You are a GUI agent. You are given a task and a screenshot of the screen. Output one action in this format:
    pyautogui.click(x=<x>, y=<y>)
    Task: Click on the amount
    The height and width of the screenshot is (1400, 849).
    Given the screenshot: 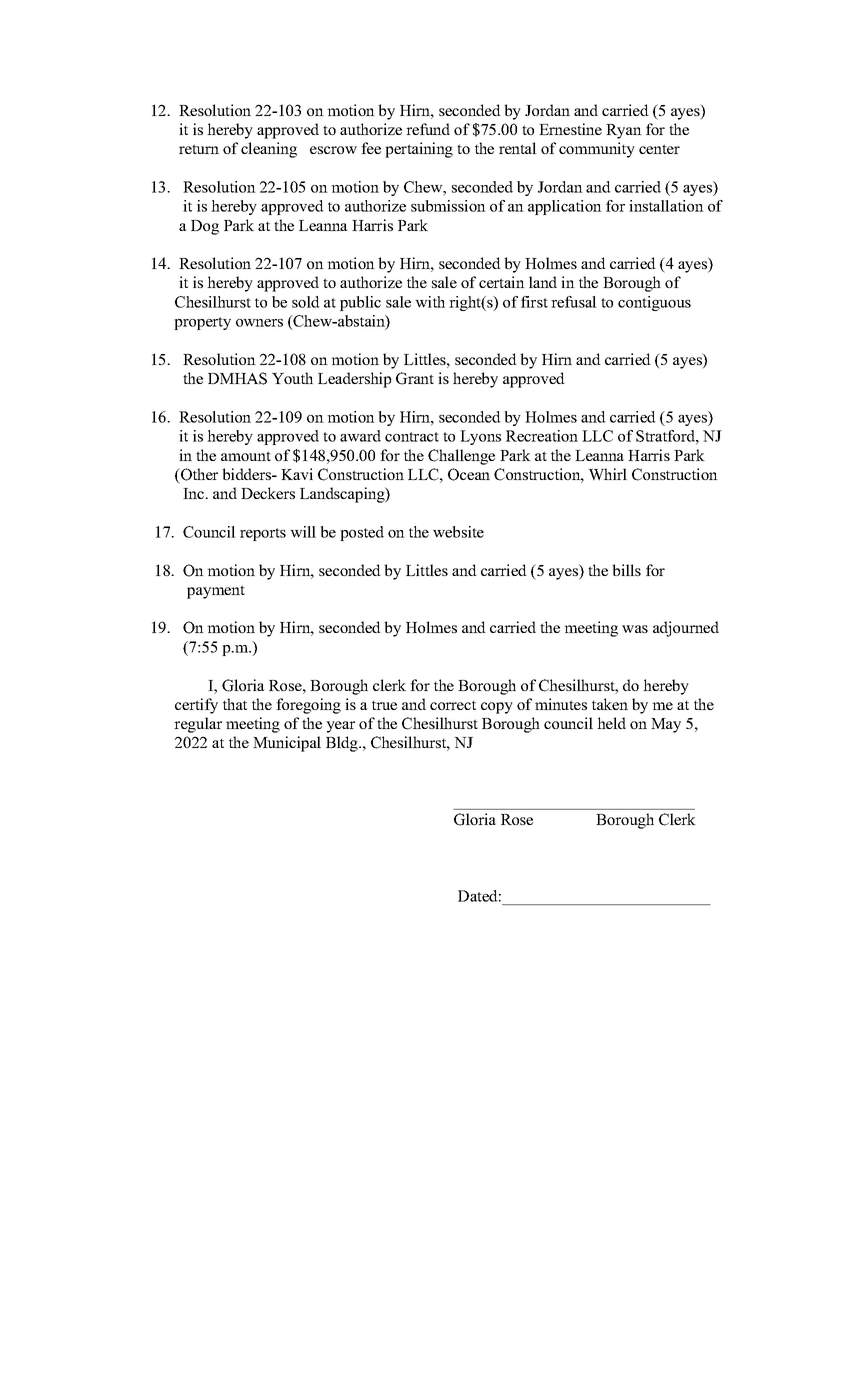 What is the action you would take?
    pyautogui.click(x=246, y=456)
